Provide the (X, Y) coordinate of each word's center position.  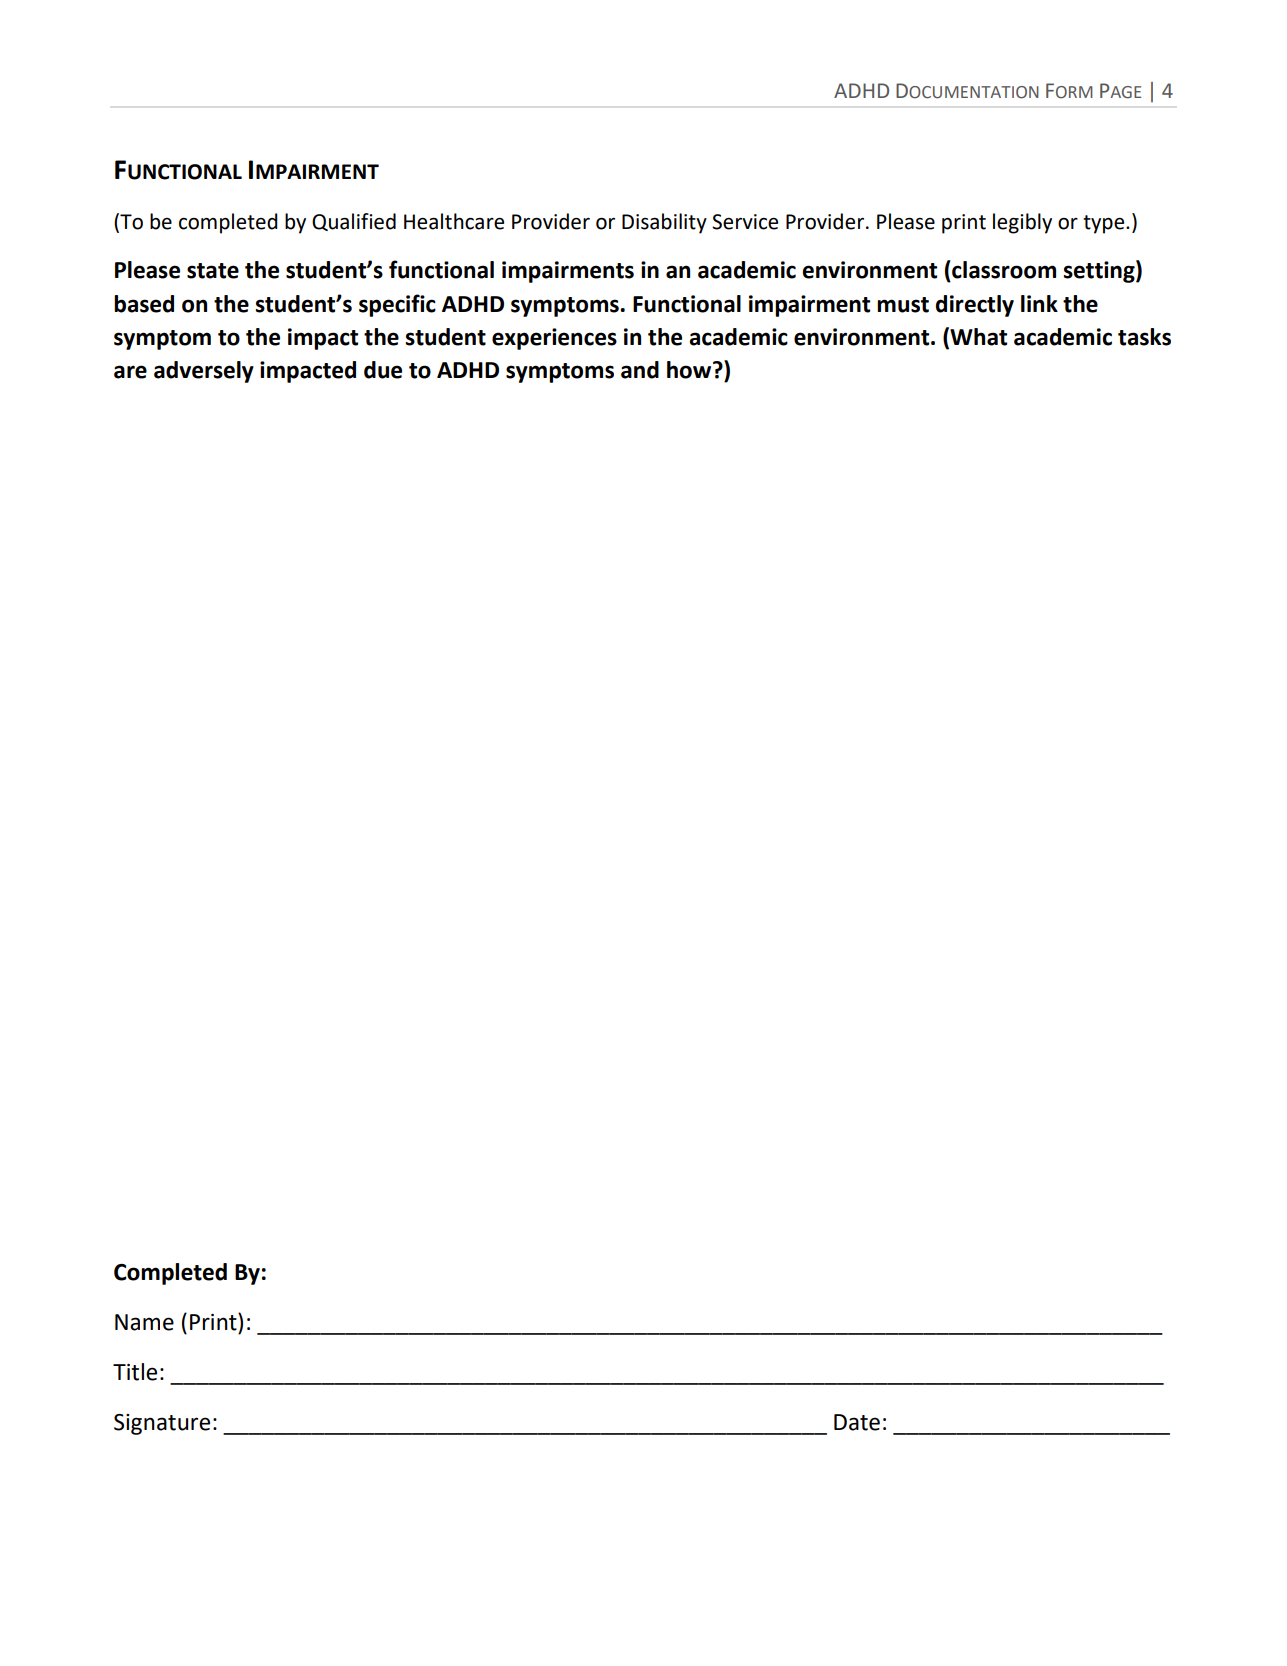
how (690, 370)
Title (135, 1372)
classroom (1003, 269)
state (213, 271)
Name (144, 1322)
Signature (162, 1424)
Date (857, 1422)
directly (975, 306)
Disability (664, 223)
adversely (204, 372)
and (640, 370)
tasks (1144, 337)
